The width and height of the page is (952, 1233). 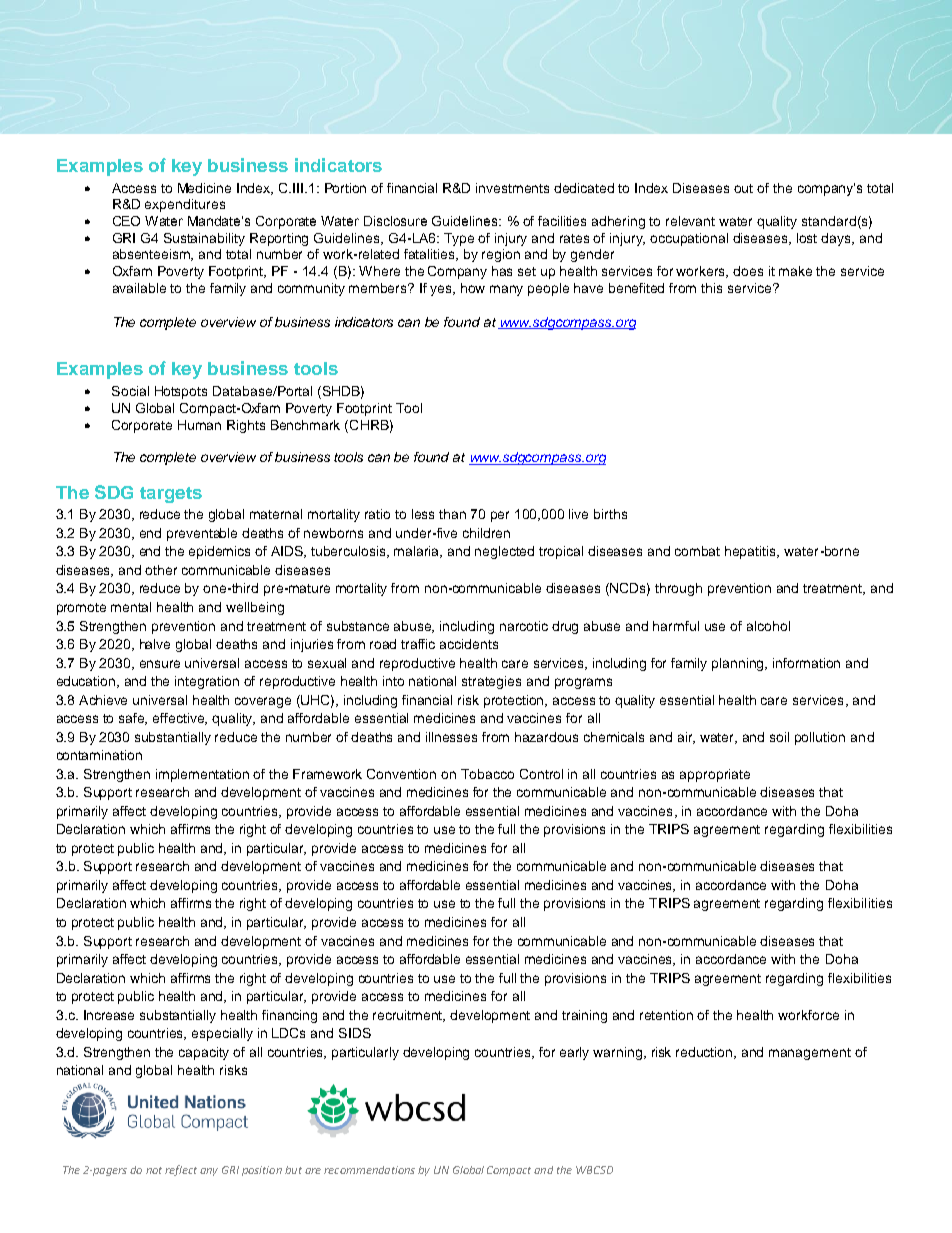 What do you see at coordinates (202, 534) in the page?
I see `preventable` at bounding box center [202, 534].
